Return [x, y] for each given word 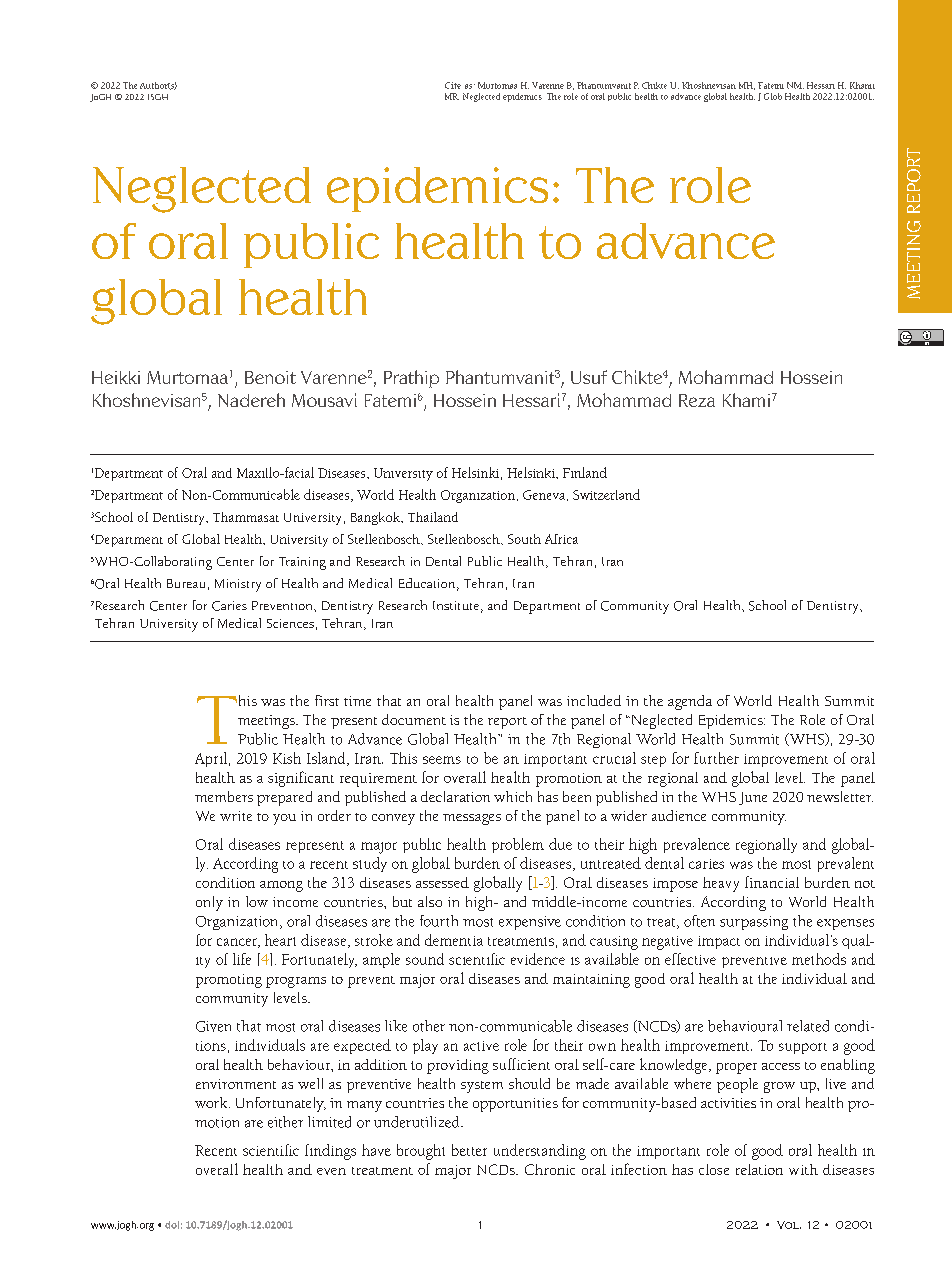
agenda [690, 702]
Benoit [270, 377]
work [212, 1102]
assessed [442, 882]
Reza [697, 400]
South [524, 539]
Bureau [186, 583]
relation [759, 1169]
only [209, 903]
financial [772, 882]
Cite [453, 85]
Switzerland [606, 494]
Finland [585, 472]
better [469, 1150]
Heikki [116, 377]
